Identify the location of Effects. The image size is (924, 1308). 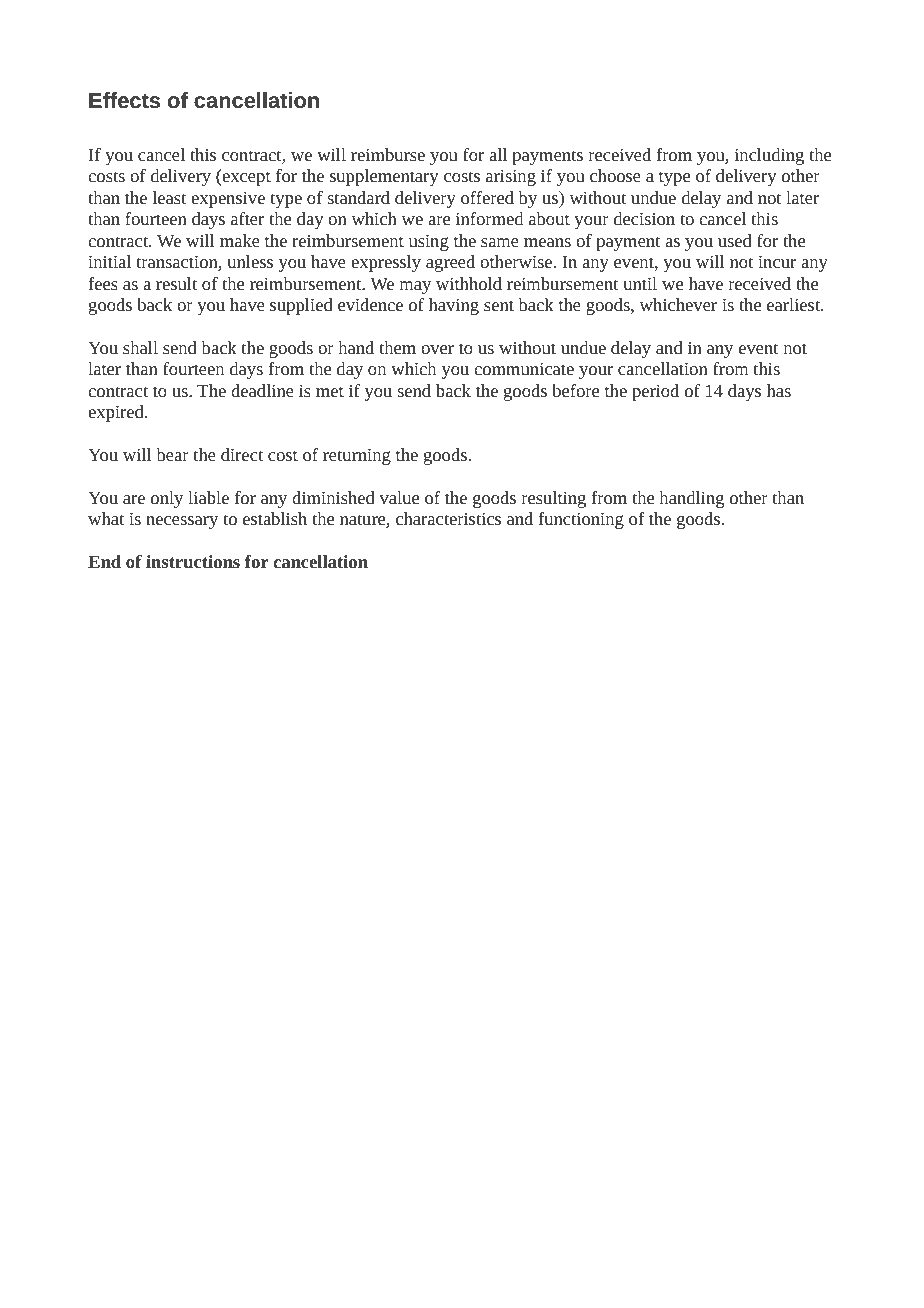
(124, 100).
